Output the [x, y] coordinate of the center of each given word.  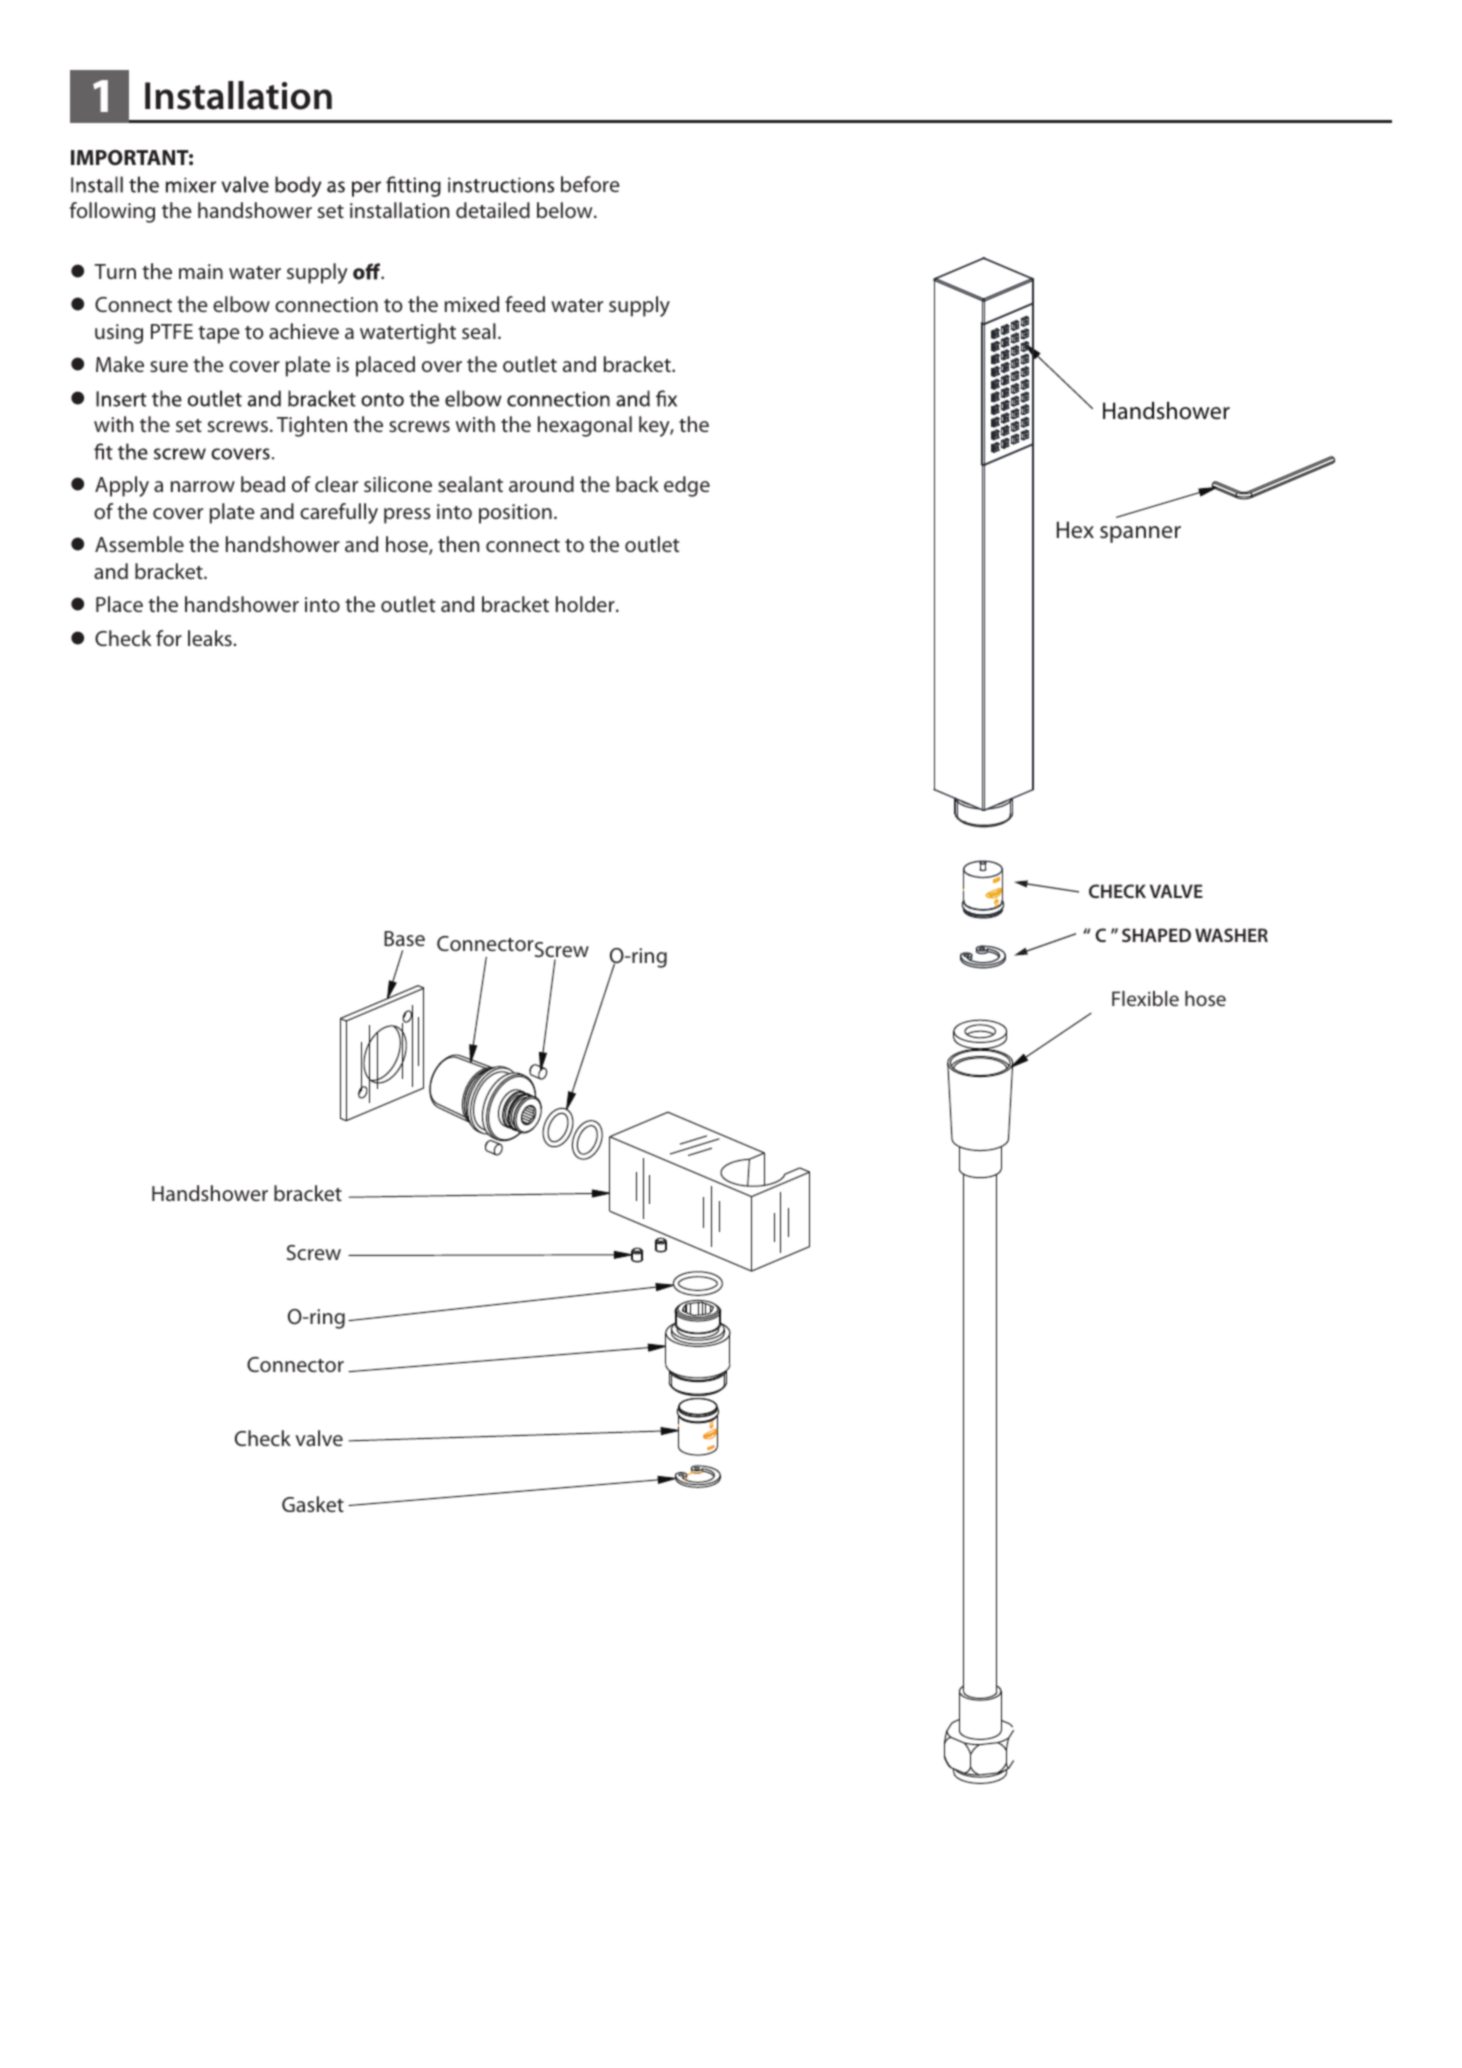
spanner [1140, 534]
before [590, 184]
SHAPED [1156, 935]
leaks [210, 638]
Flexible [1145, 998]
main [201, 271]
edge [687, 486]
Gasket [313, 1504]
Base [404, 938]
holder [586, 604]
